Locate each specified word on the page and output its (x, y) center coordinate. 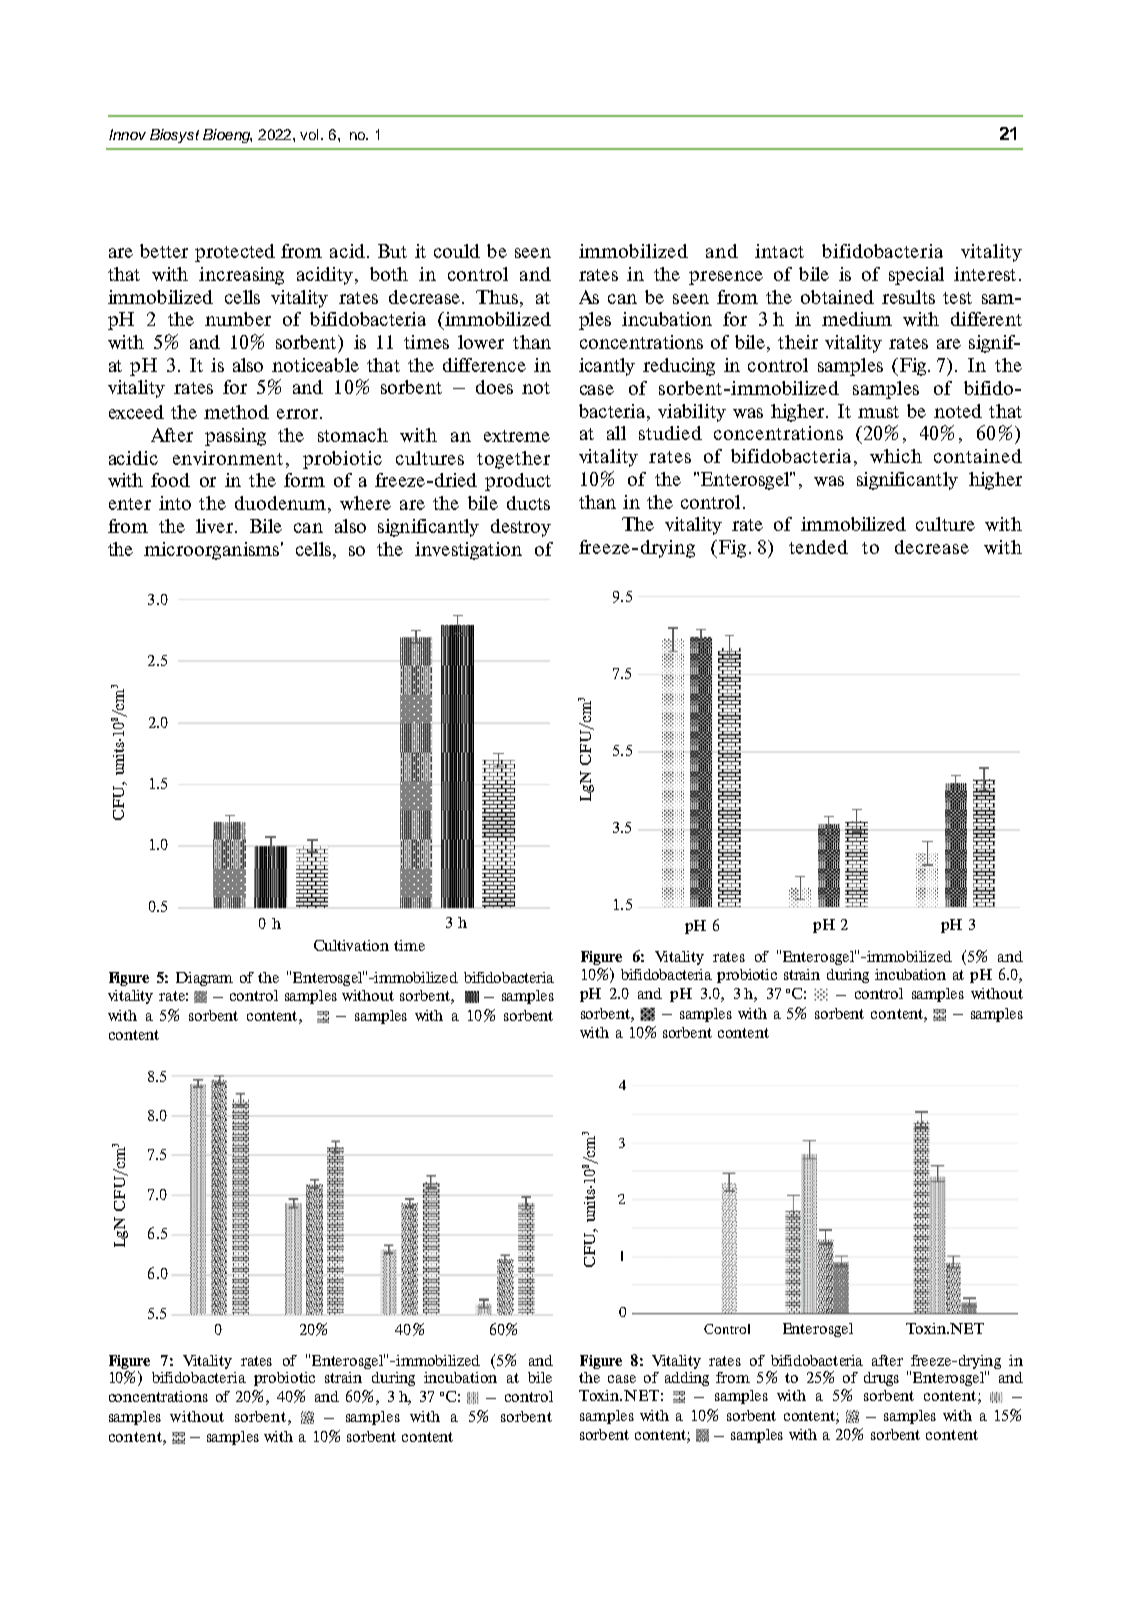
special (916, 276)
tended (818, 547)
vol (309, 134)
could (457, 251)
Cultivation (351, 945)
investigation (468, 551)
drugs (881, 1379)
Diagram (204, 979)
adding (687, 1379)
